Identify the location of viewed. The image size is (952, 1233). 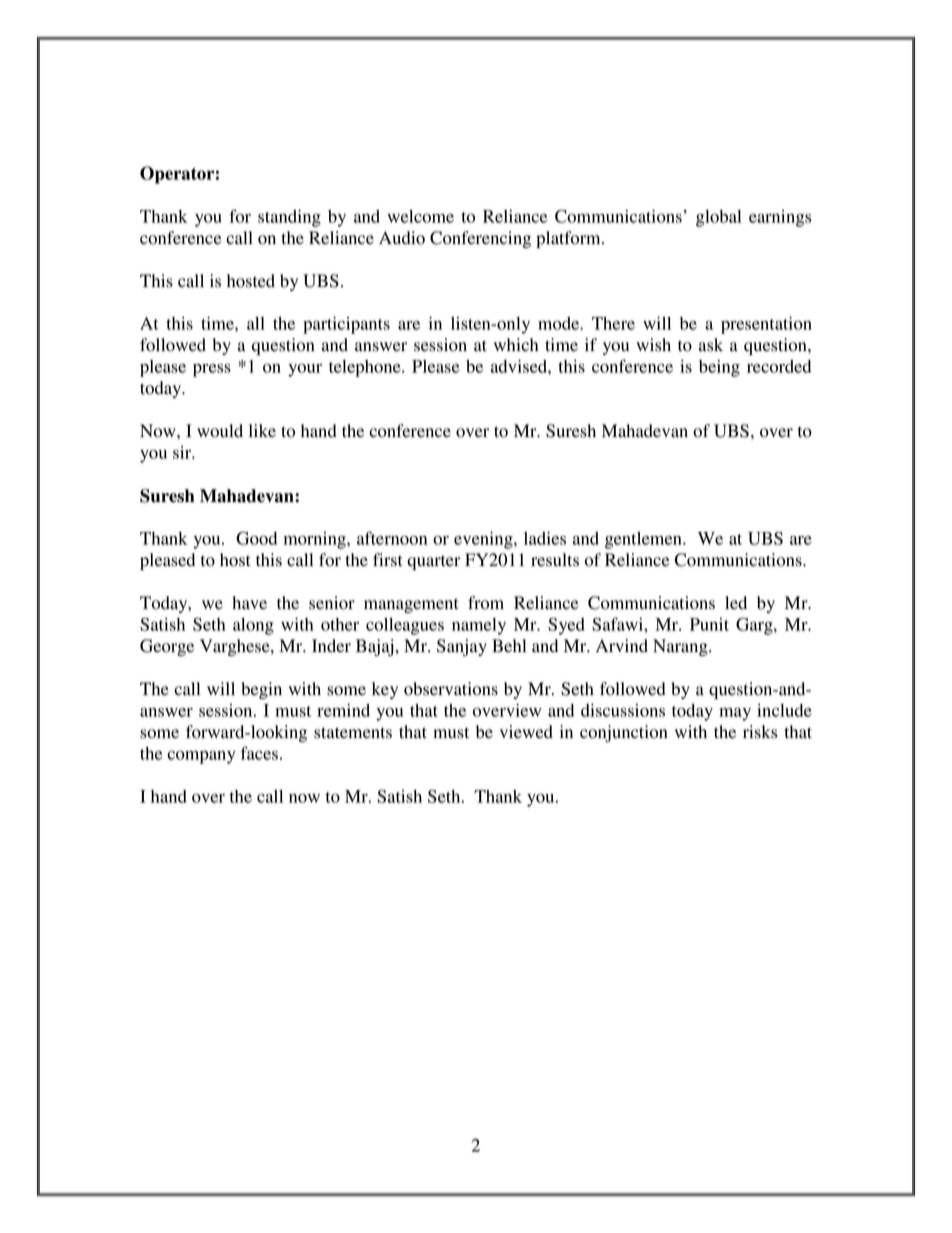
(526, 732).
